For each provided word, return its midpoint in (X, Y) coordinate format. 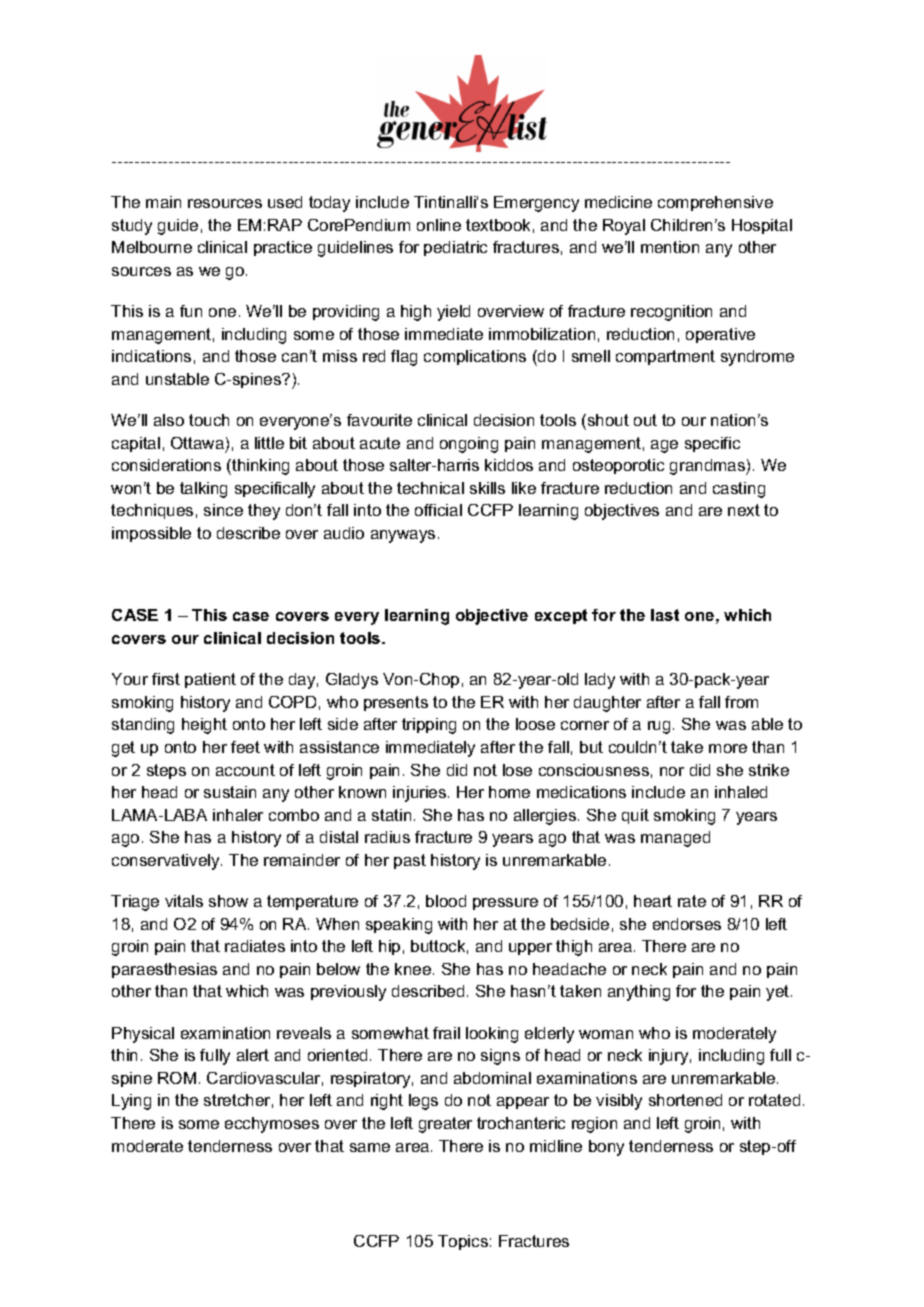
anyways (403, 536)
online (439, 225)
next (744, 510)
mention (670, 247)
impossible (151, 534)
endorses (687, 924)
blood (446, 901)
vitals (184, 901)
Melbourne (152, 247)
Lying (131, 1102)
